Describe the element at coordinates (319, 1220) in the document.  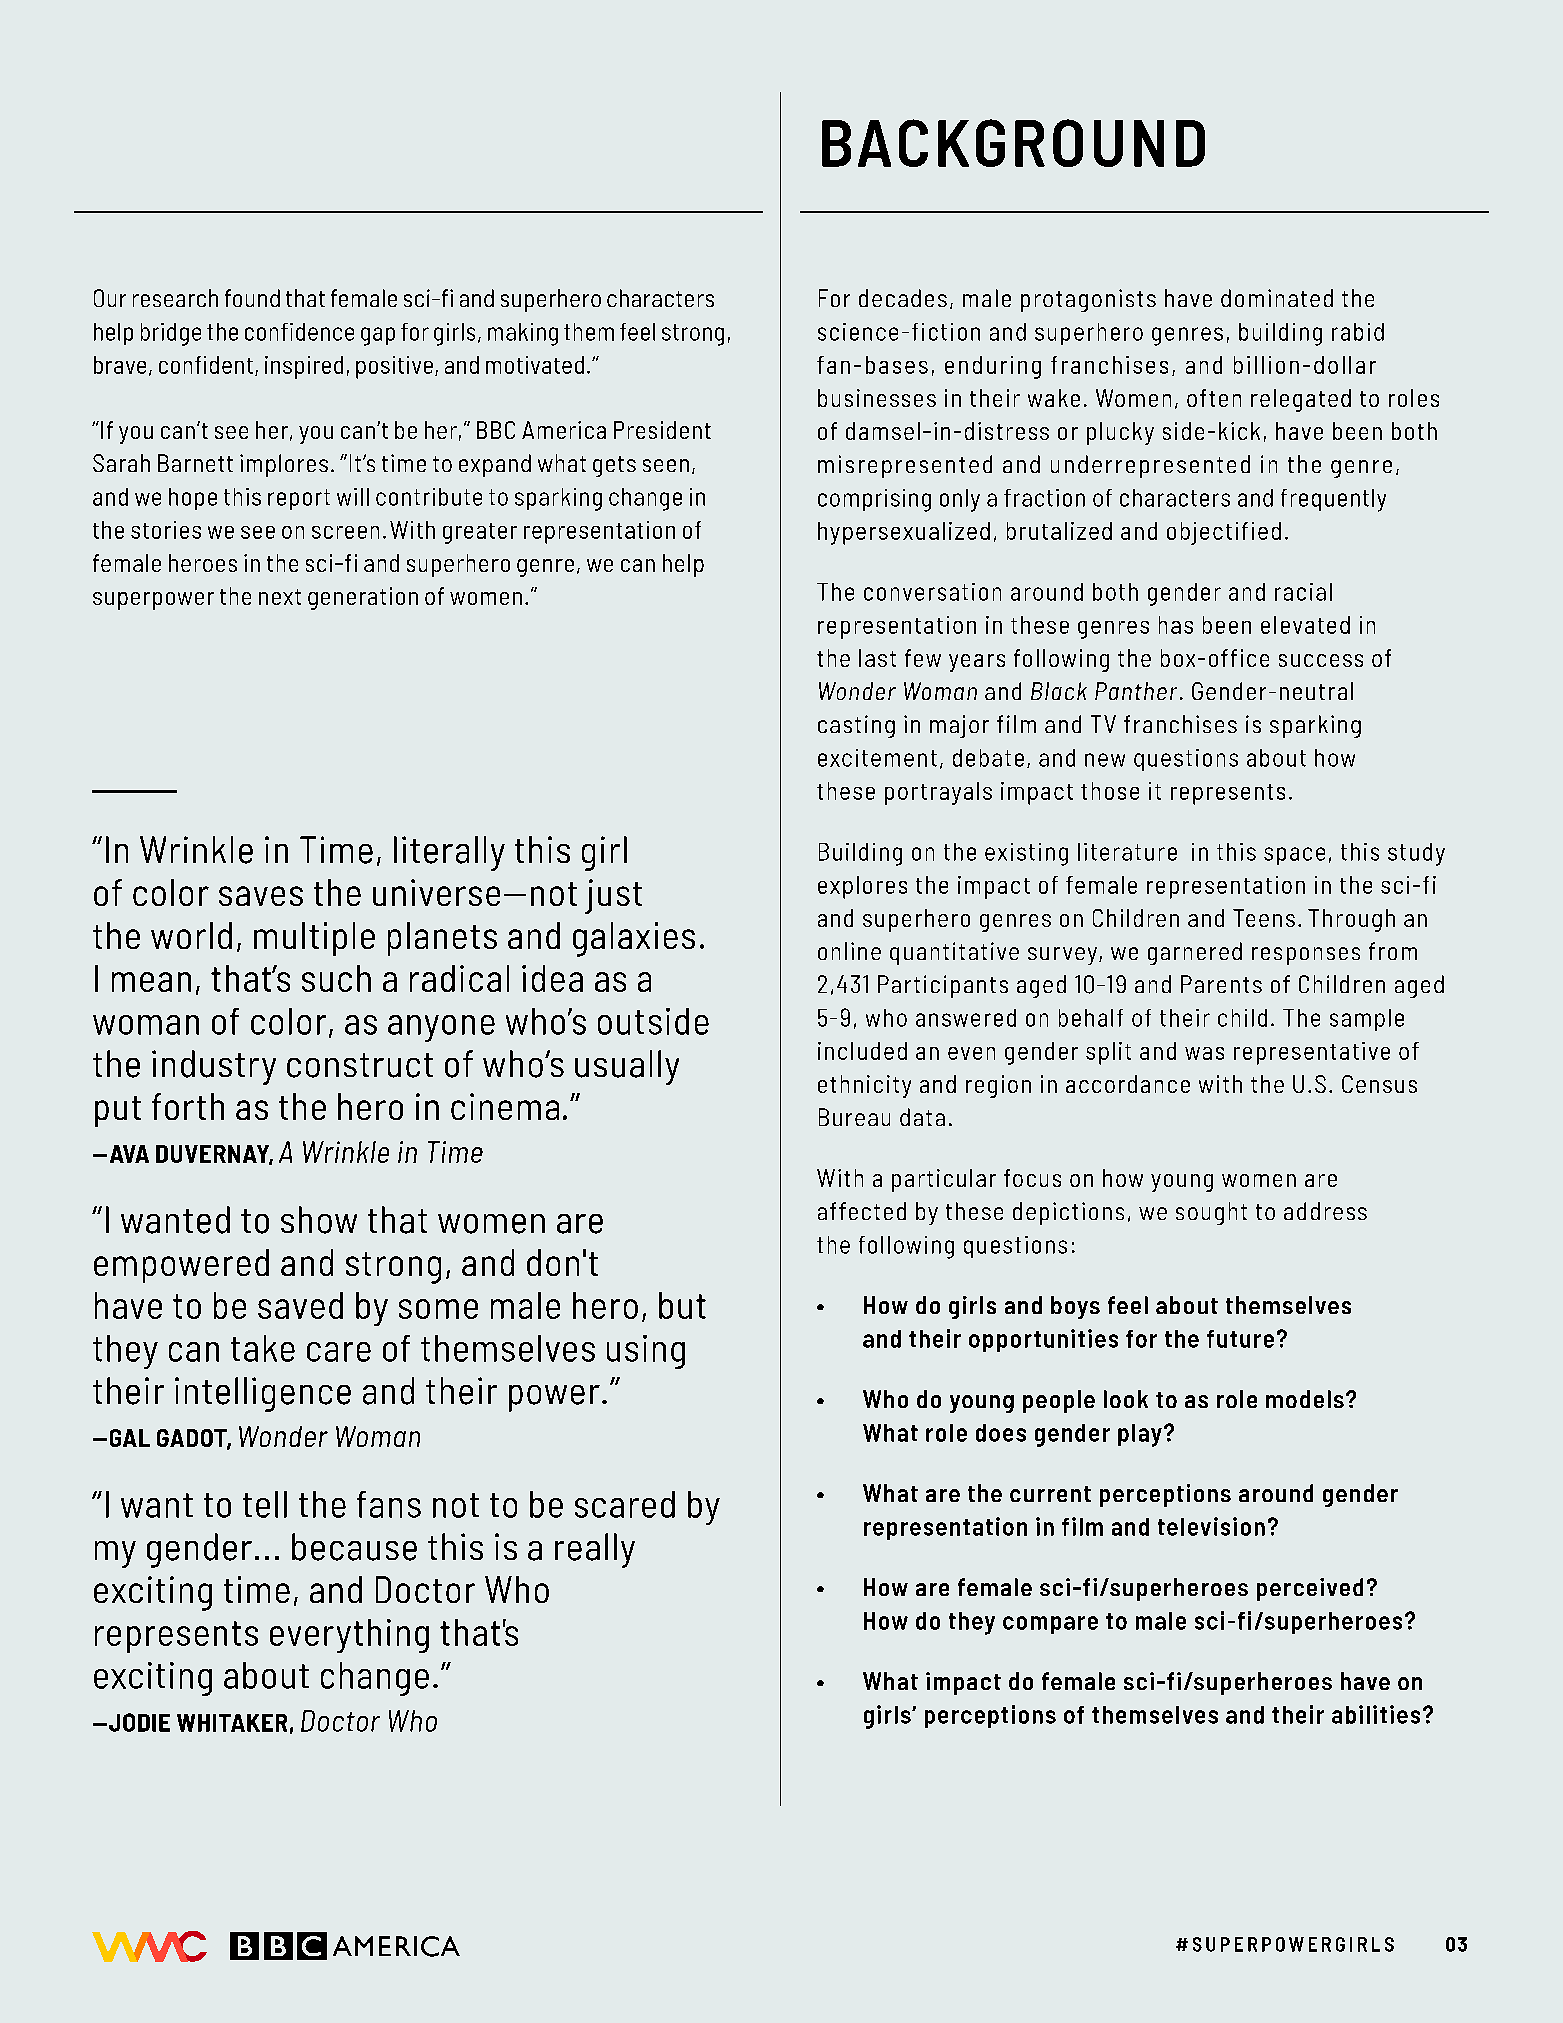
I see `show` at that location.
